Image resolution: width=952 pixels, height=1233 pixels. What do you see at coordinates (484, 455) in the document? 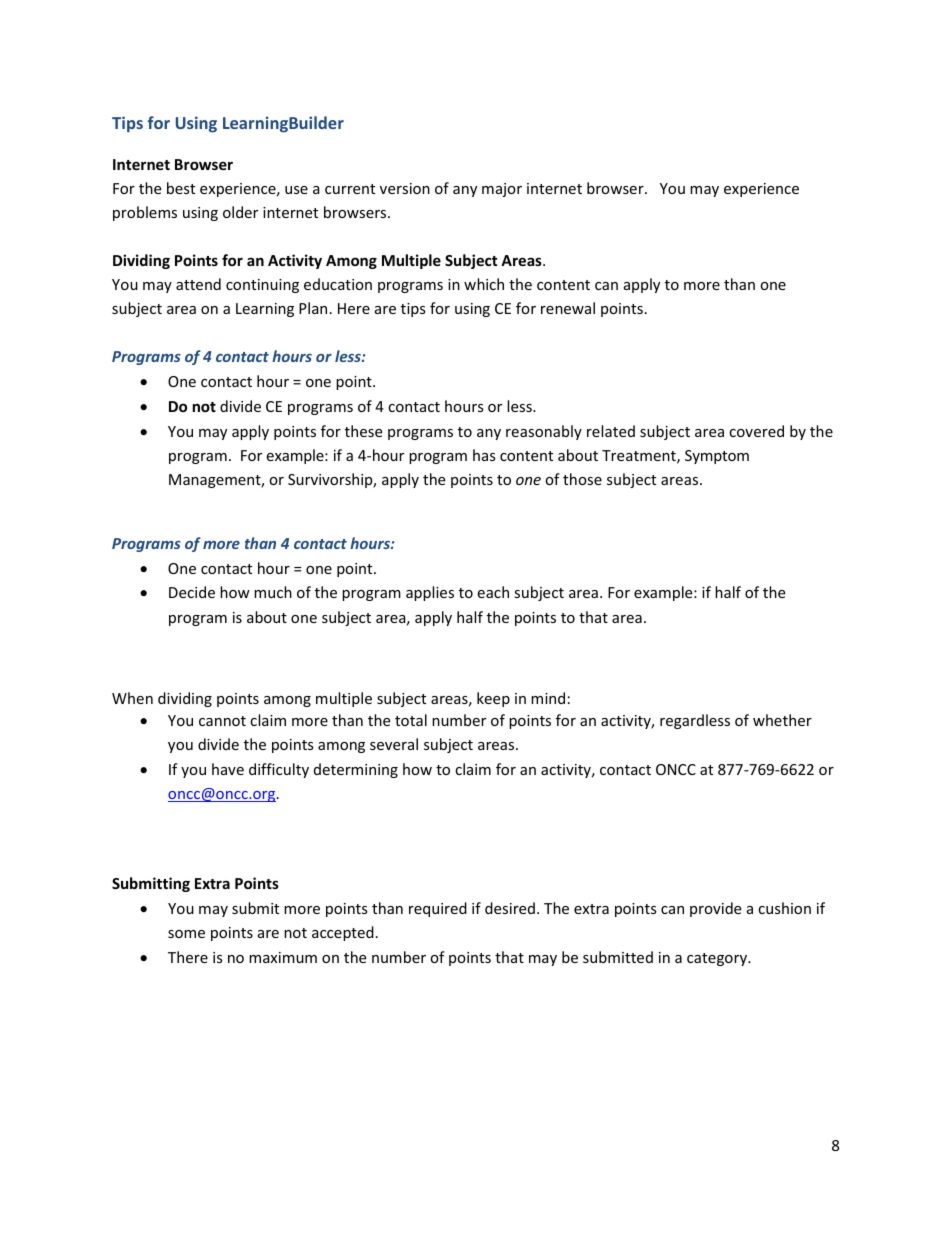
I see `has` at bounding box center [484, 455].
